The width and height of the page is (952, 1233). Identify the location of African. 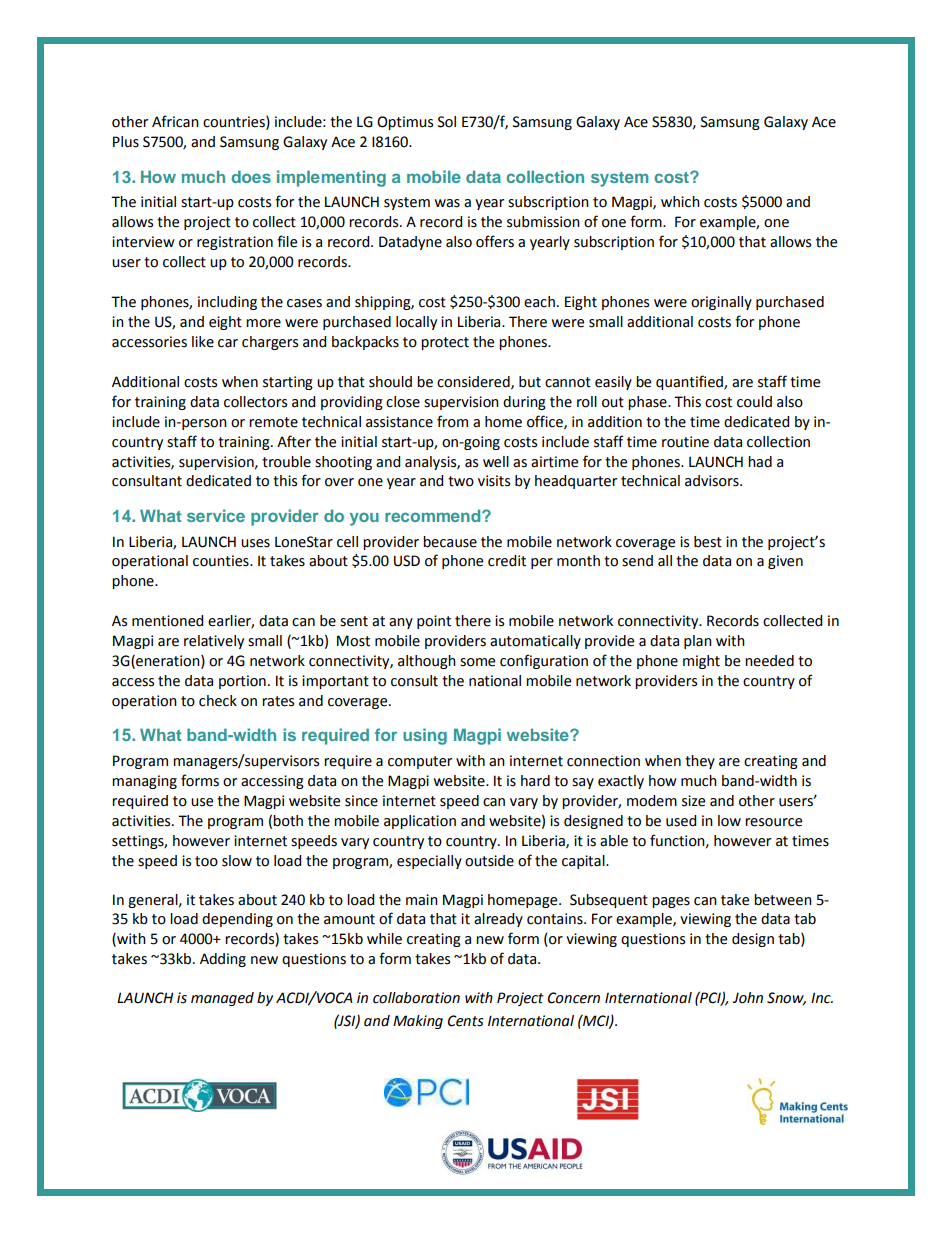
(175, 121).
